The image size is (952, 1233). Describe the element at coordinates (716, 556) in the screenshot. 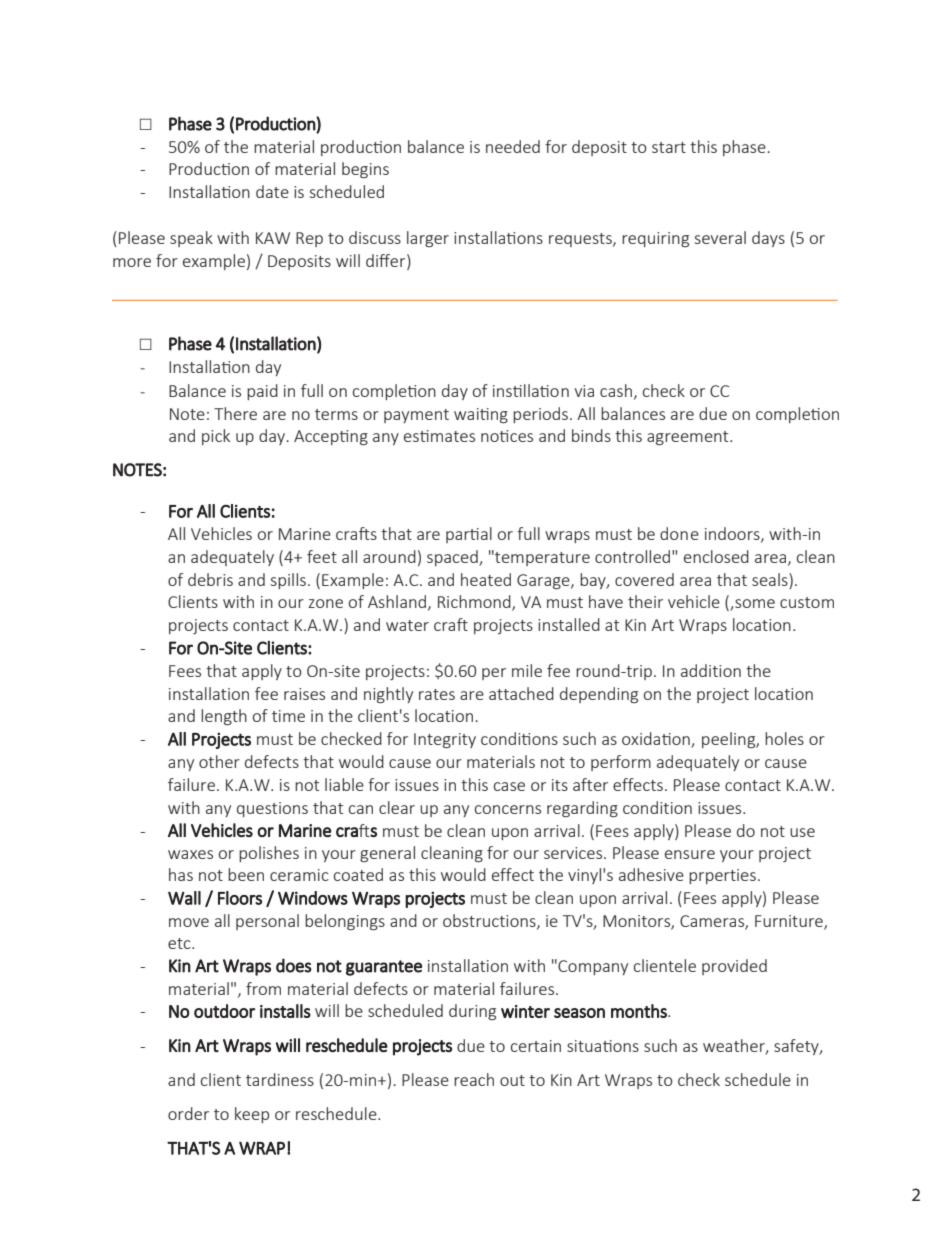

I see `enclosed` at that location.
